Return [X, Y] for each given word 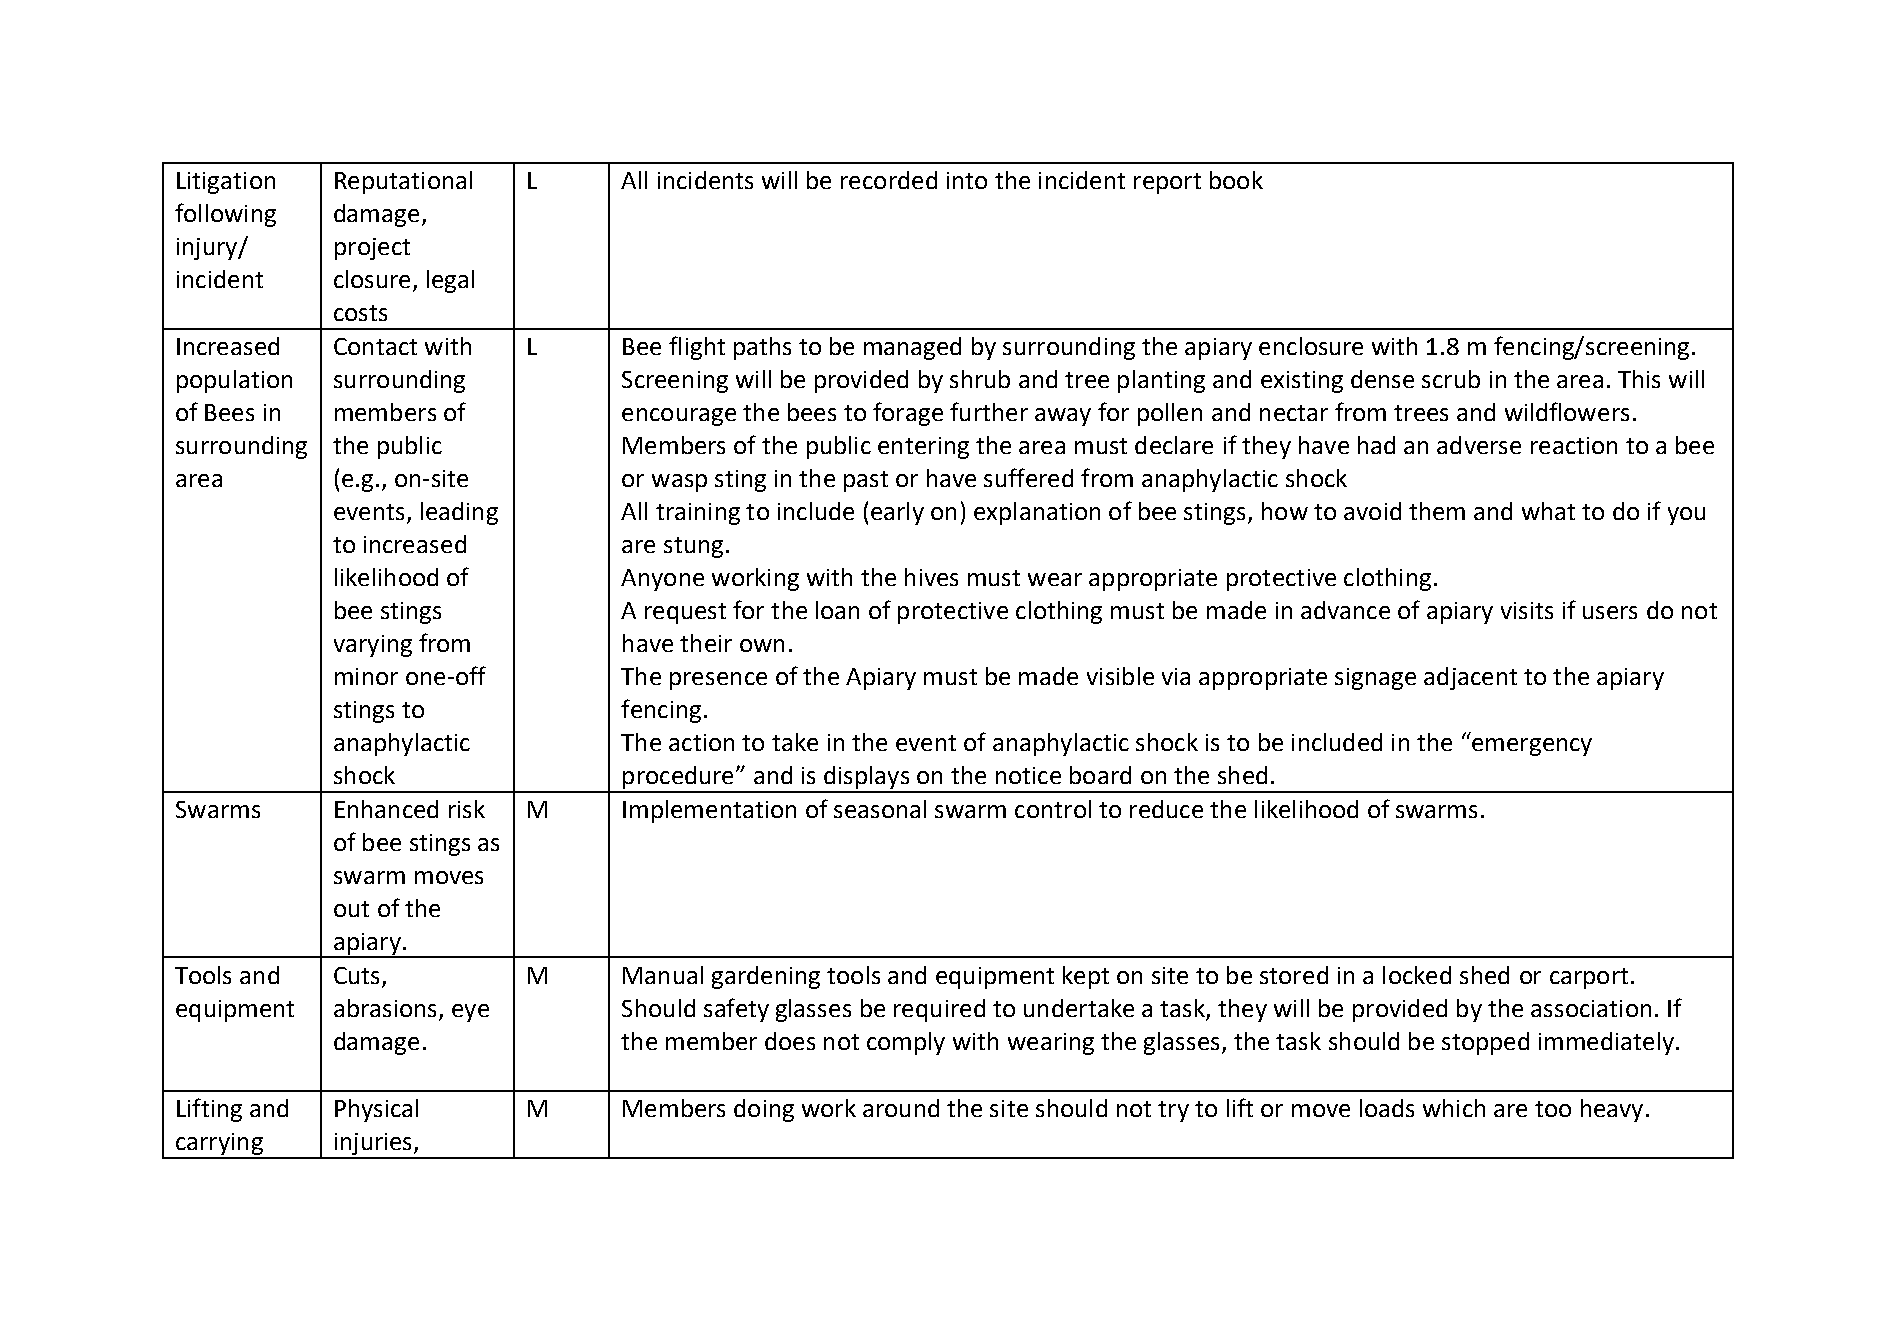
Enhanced [386, 809]
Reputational [403, 182]
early [897, 513]
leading [459, 513]
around [901, 1108]
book [1236, 180]
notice [1028, 775]
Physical [376, 1110]
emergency [1532, 747]
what [1548, 511]
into [967, 180]
